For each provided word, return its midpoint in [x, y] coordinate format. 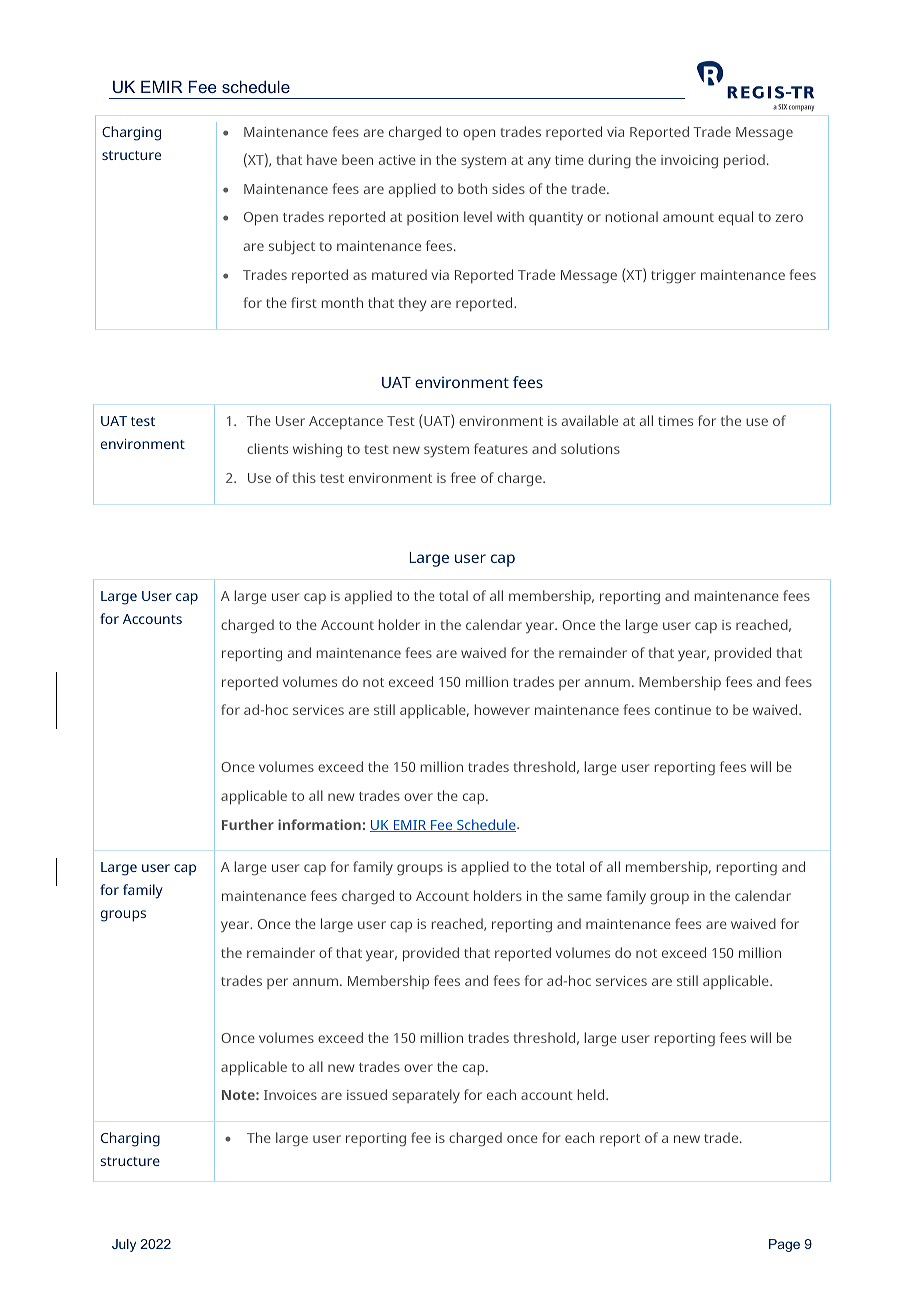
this [304, 477]
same [585, 897]
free [463, 477]
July [124, 1245]
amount [688, 217]
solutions [590, 448]
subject [292, 247]
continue [683, 710]
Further [248, 824]
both [472, 188]
